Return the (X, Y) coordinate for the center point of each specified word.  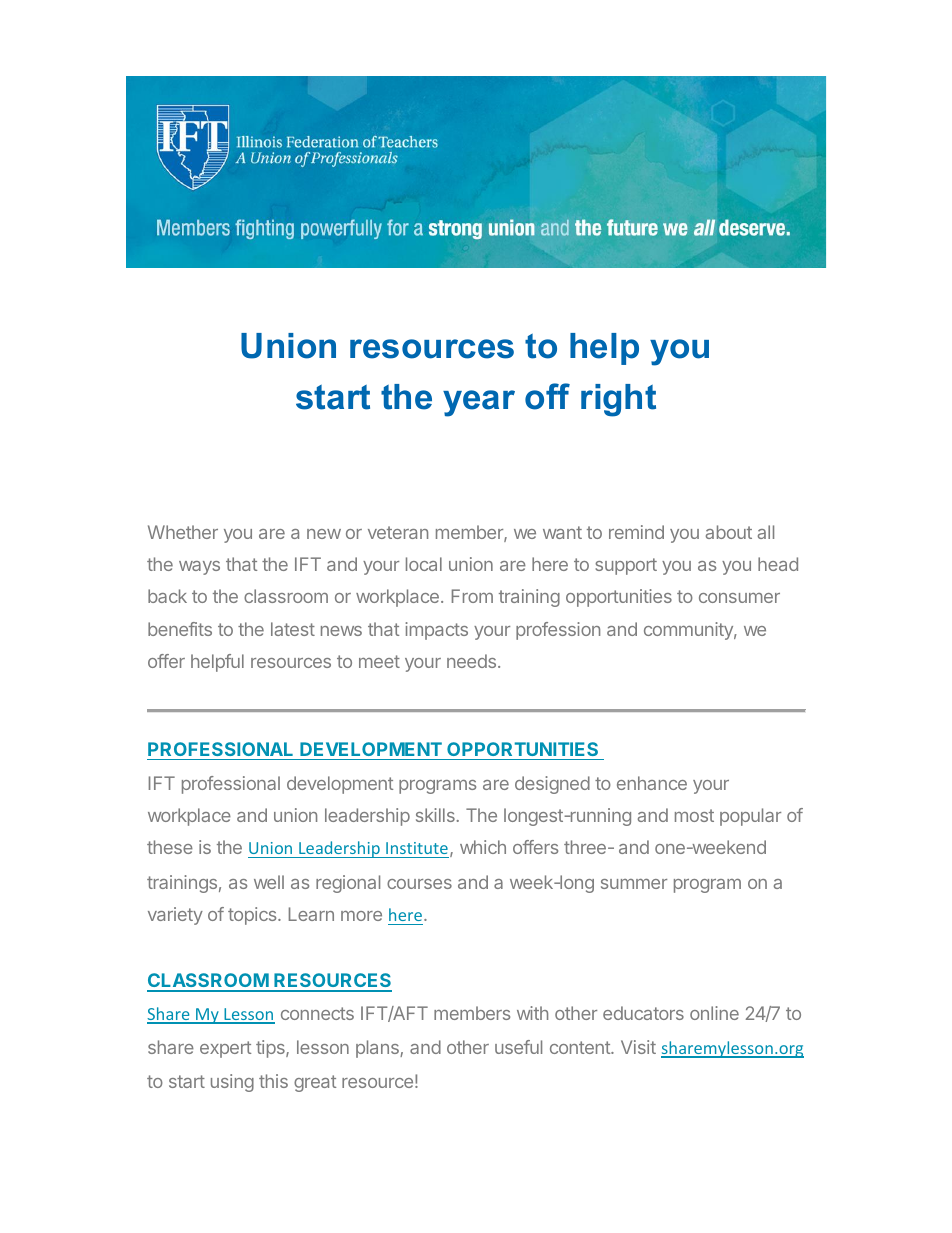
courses (419, 884)
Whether (183, 532)
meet (379, 661)
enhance (652, 783)
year (479, 403)
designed (552, 785)
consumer (739, 598)
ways (199, 568)
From (472, 596)
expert (225, 1049)
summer (634, 884)
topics (253, 916)
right (618, 400)
